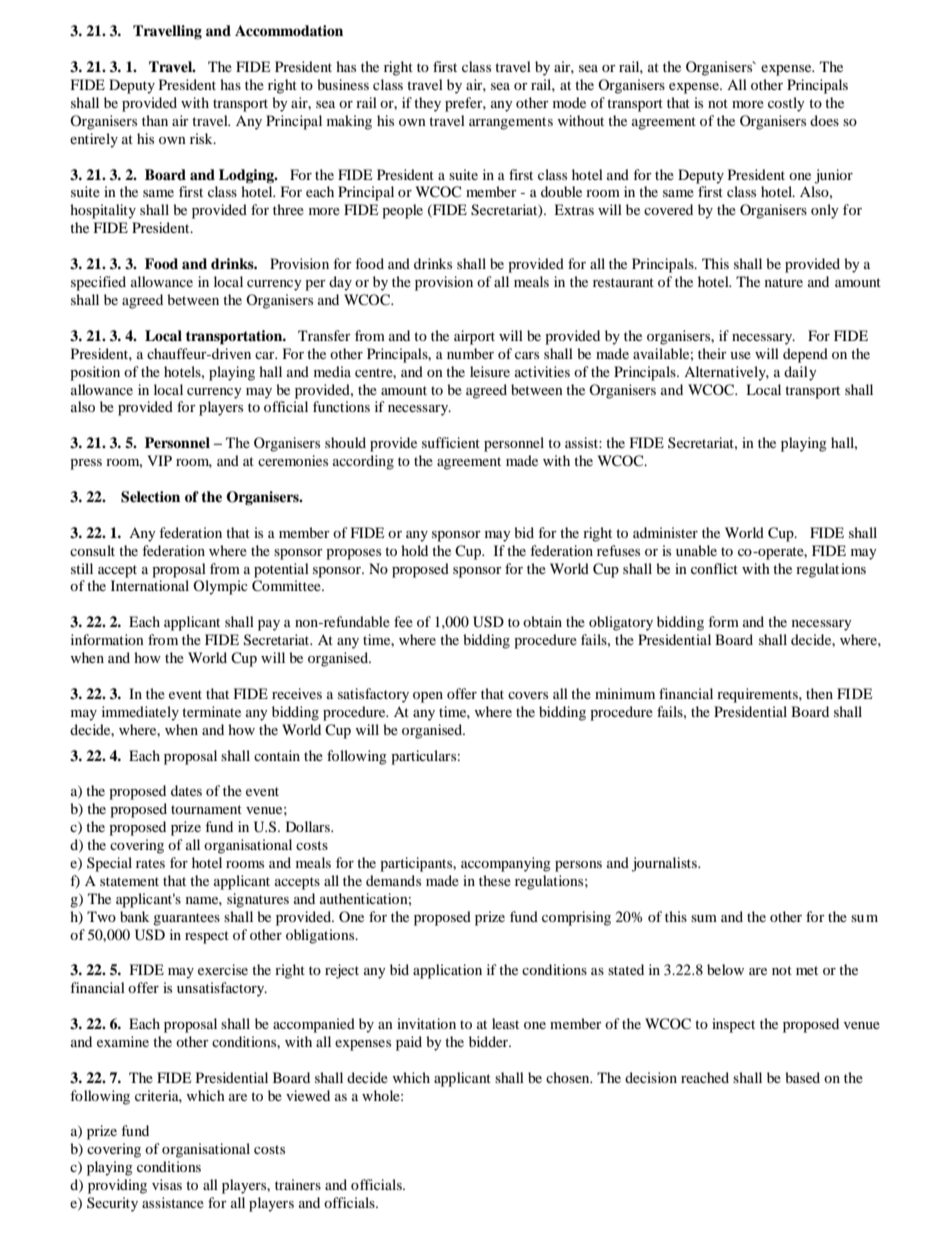  Describe the element at coordinates (428, 697) in the image. I see `open` at that location.
